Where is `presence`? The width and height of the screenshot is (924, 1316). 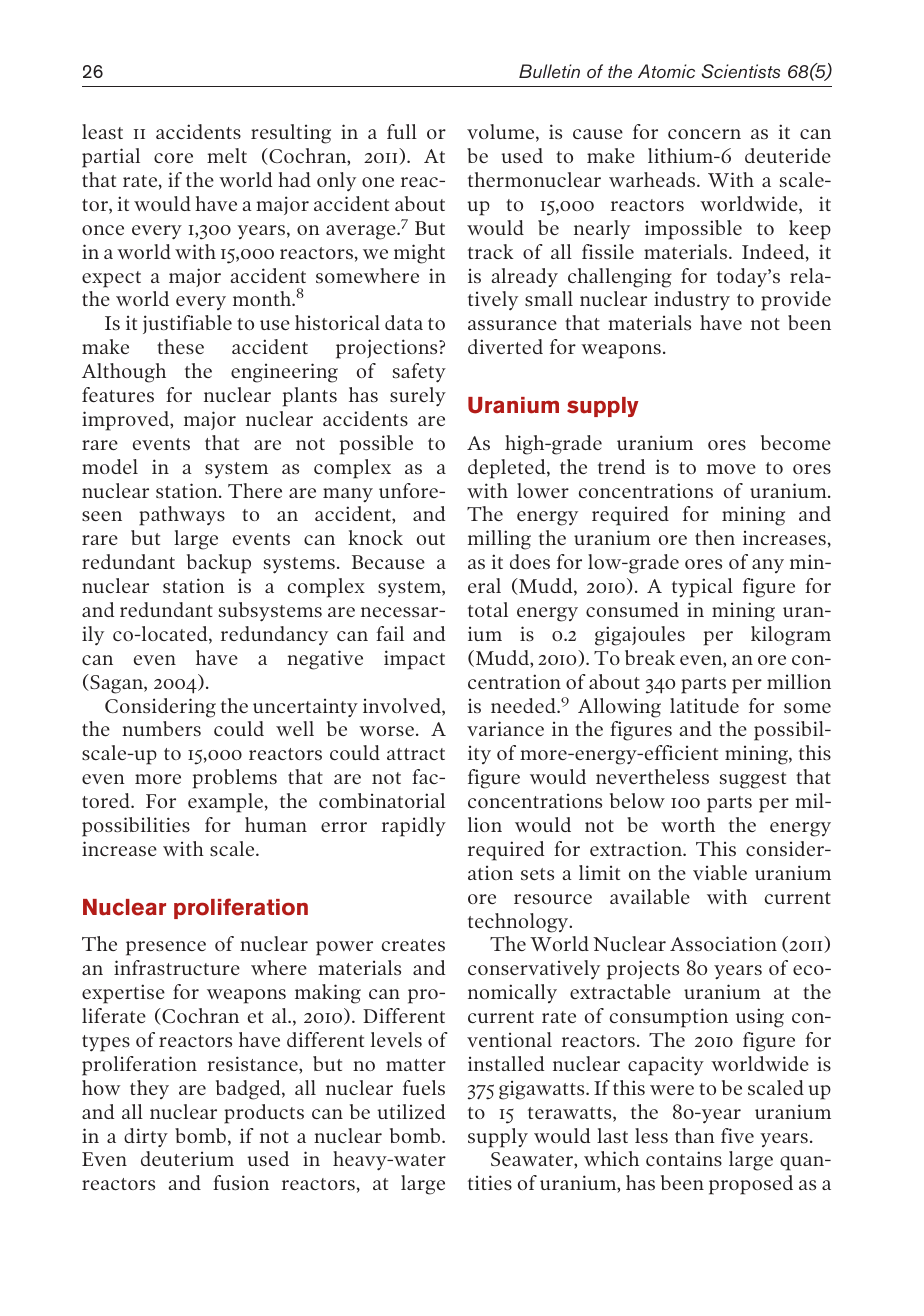
presence is located at coordinates (166, 948).
